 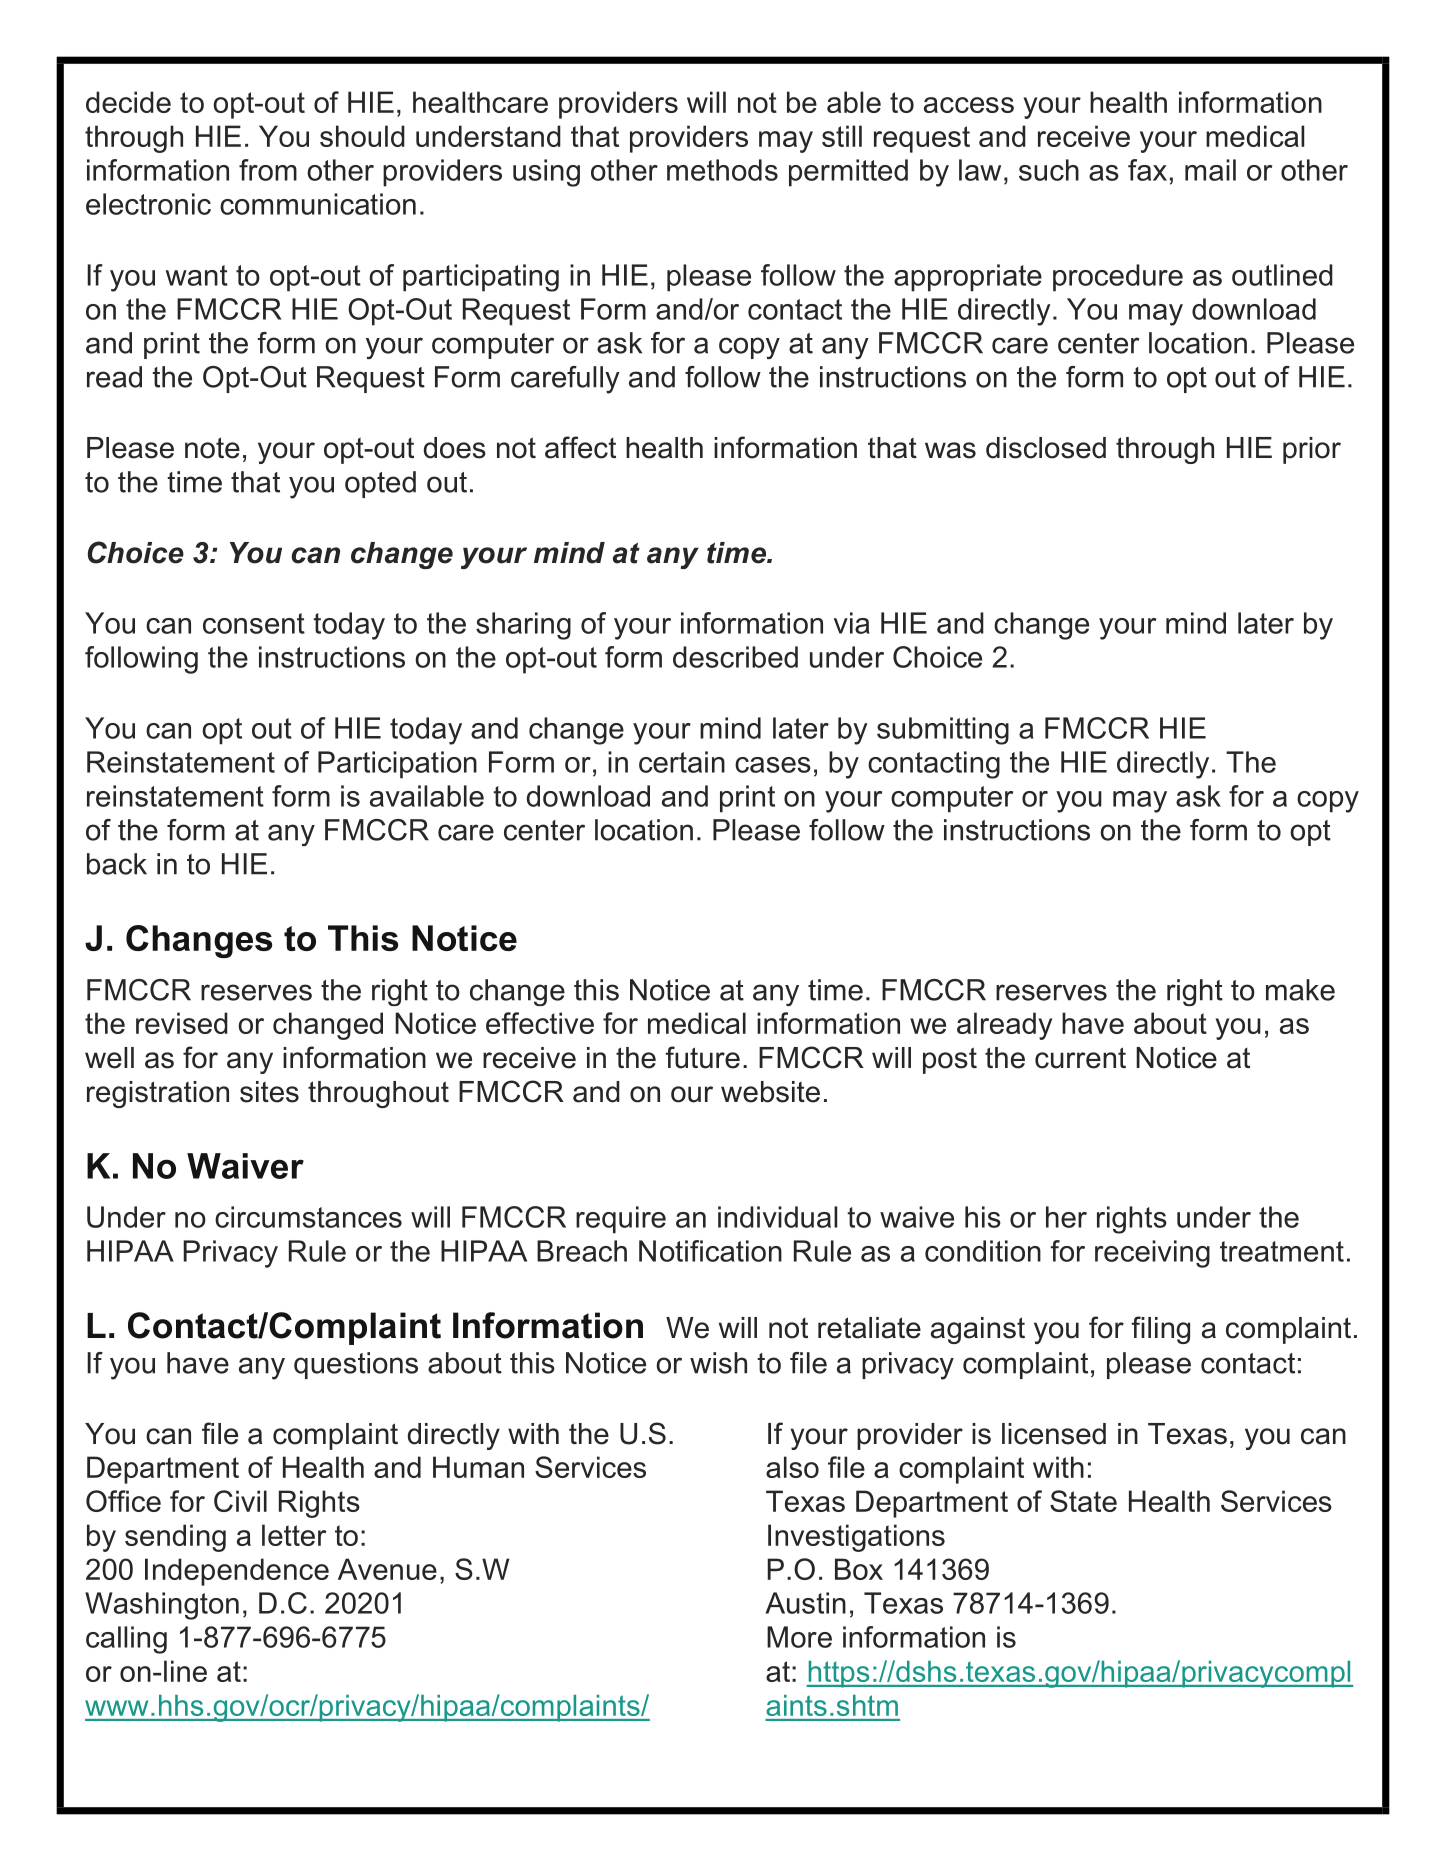 What do you see at coordinates (722, 170) in the screenshot?
I see `methods` at bounding box center [722, 170].
